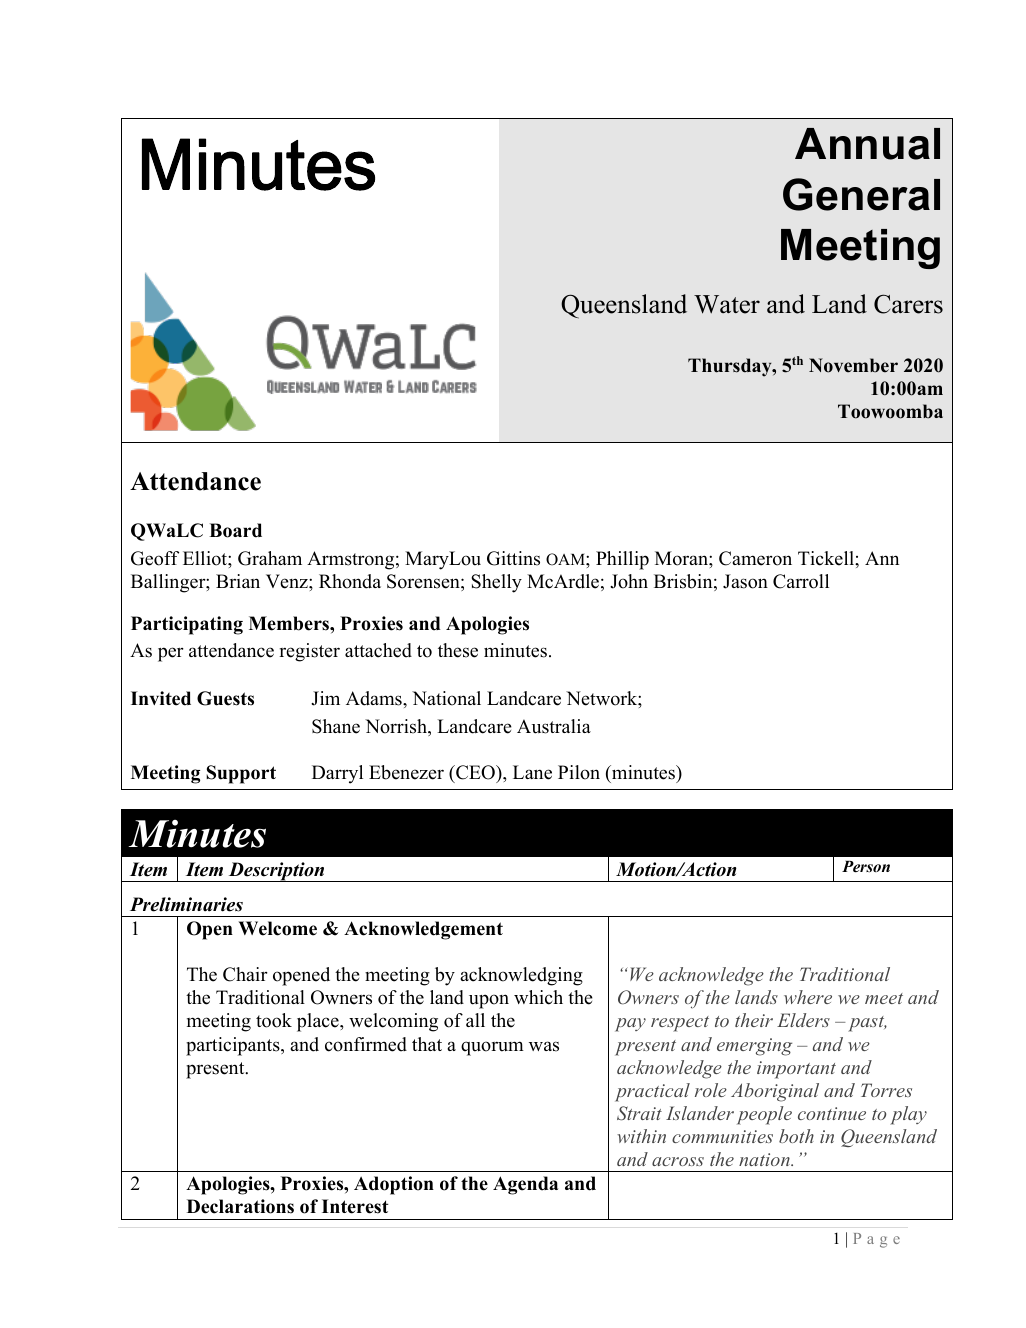 Image resolution: width=1026 pixels, height=1328 pixels. I want to click on Agenda, so click(525, 1185).
